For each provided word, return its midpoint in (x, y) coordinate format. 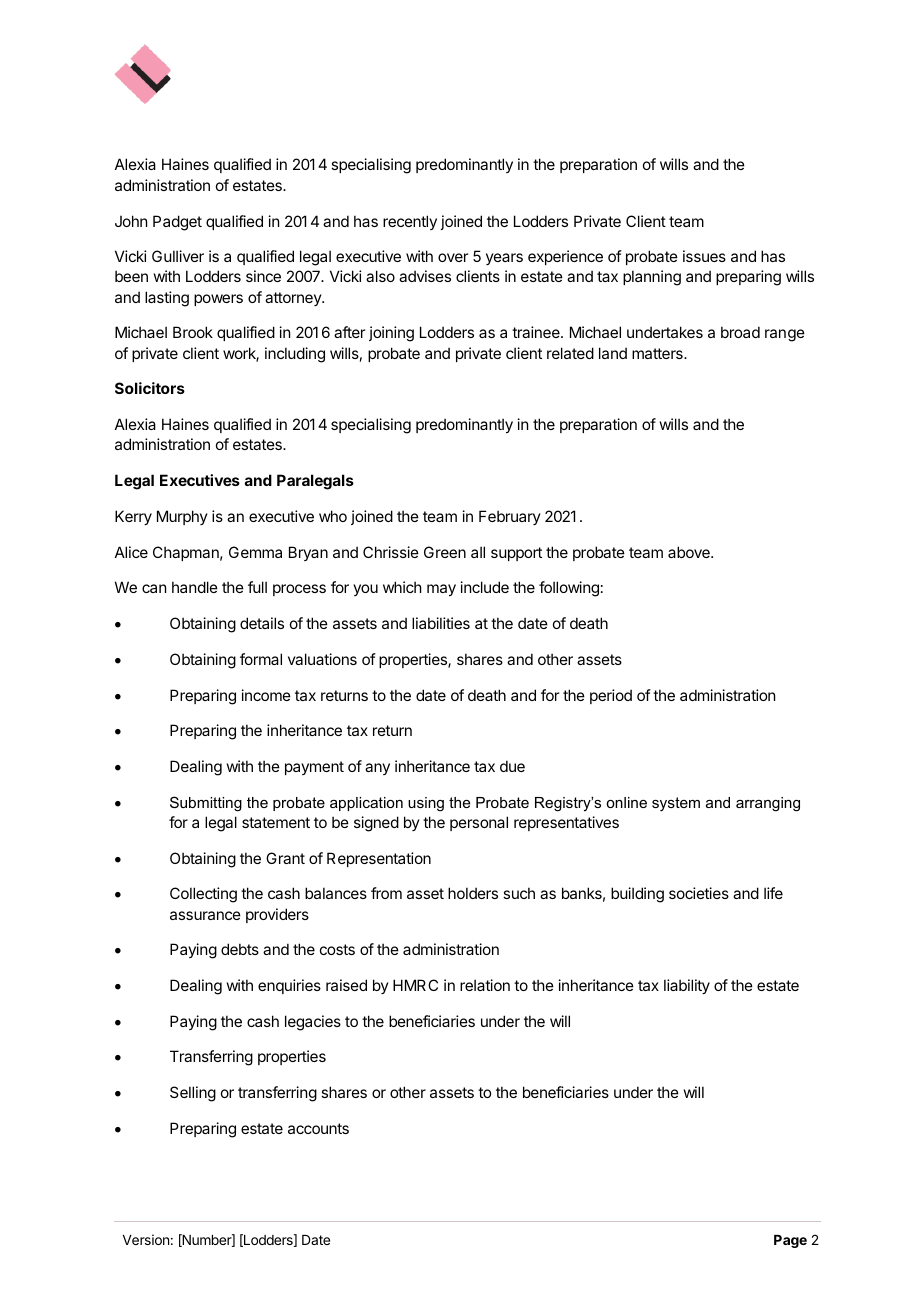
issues (704, 256)
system (676, 804)
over (453, 257)
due (512, 766)
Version (146, 1239)
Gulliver (178, 256)
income (266, 695)
